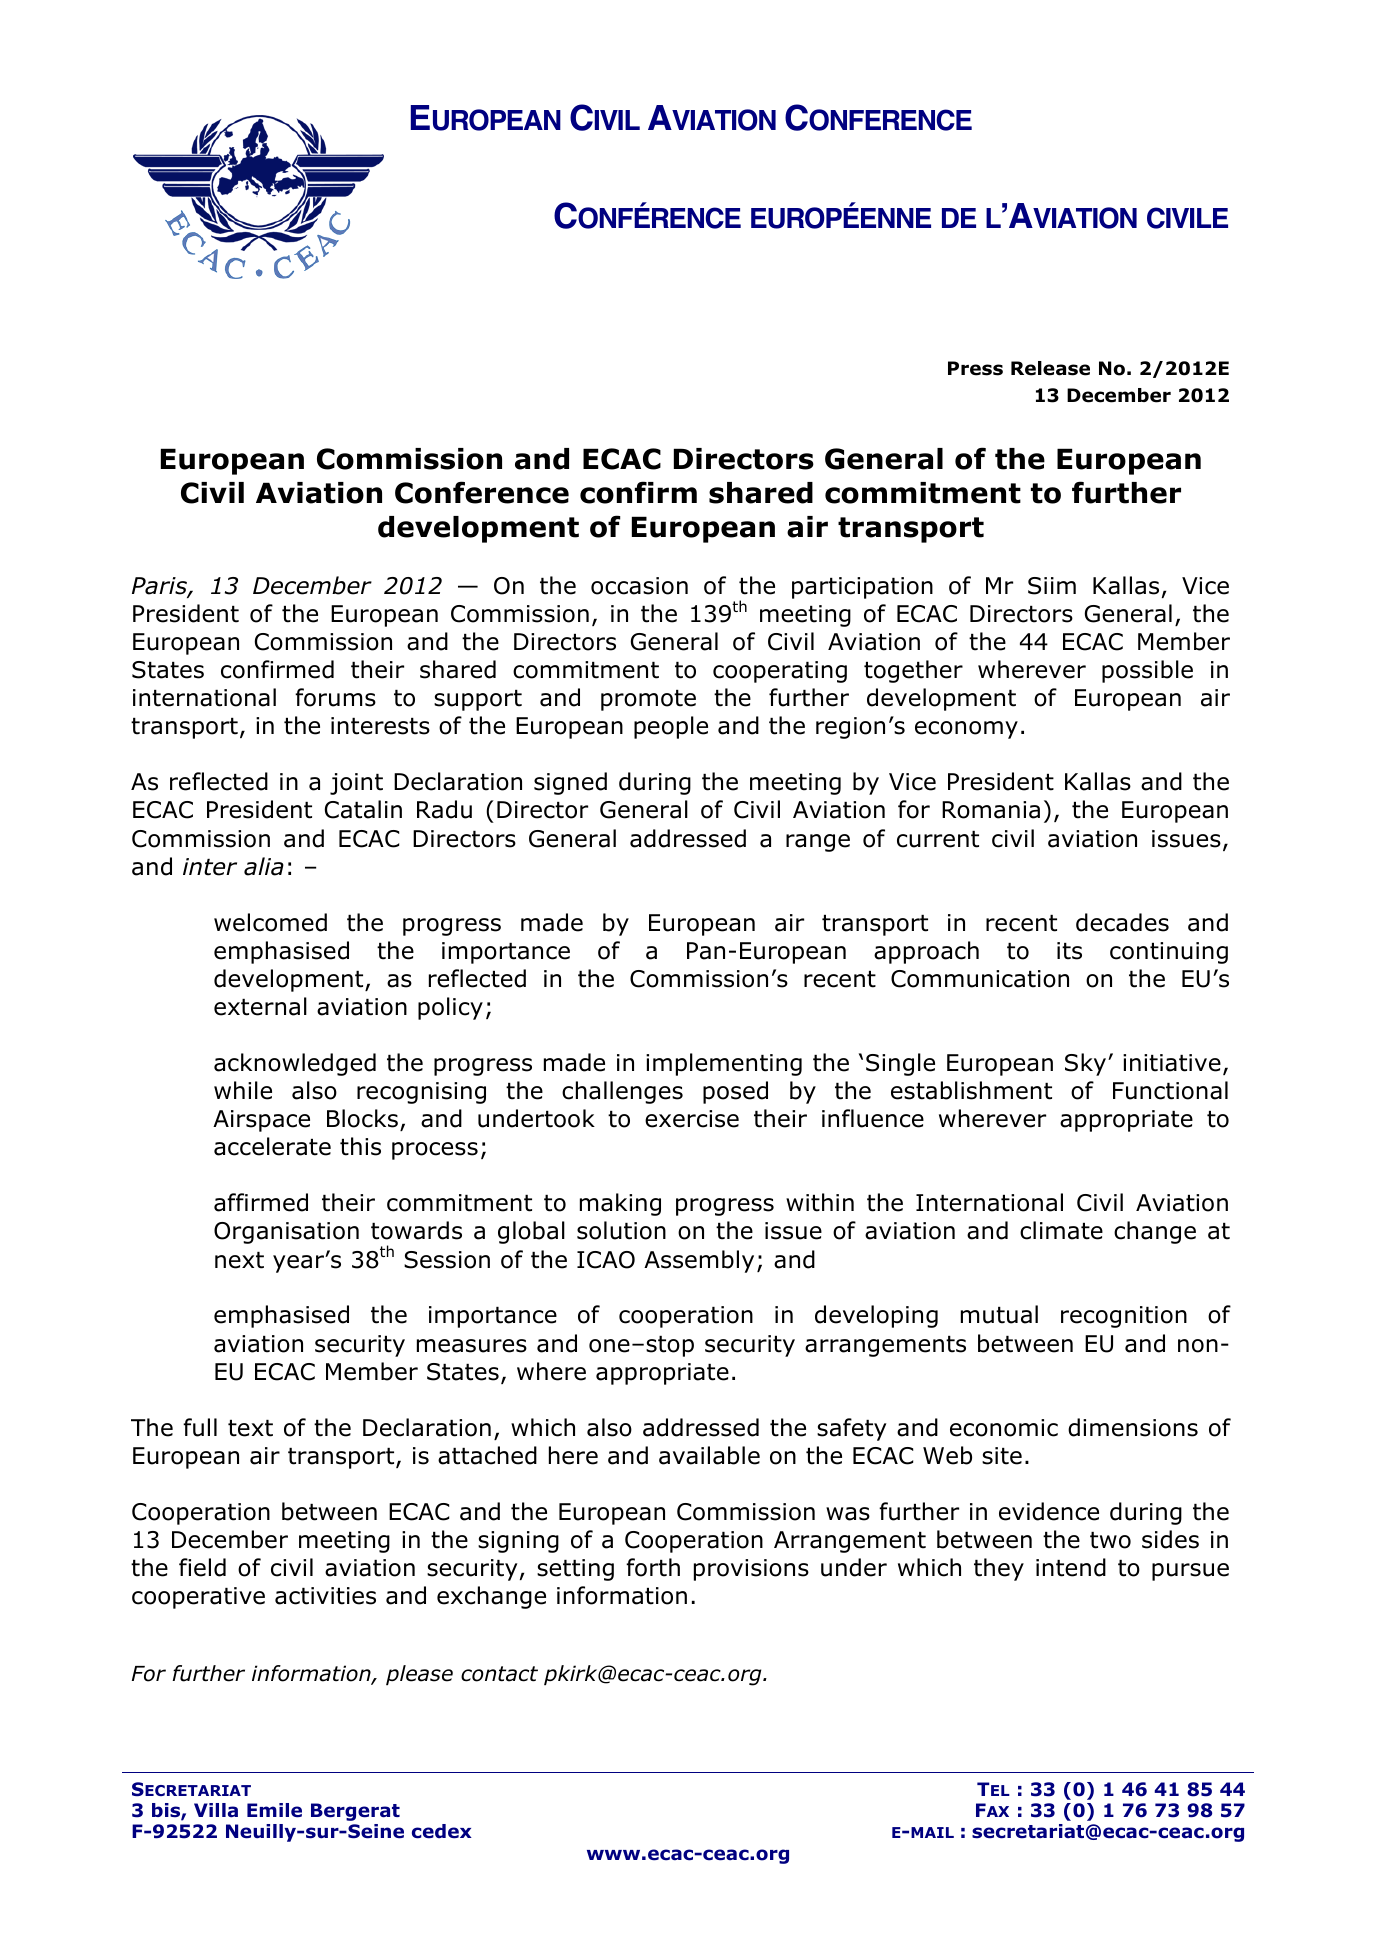 This document has height=1949, width=1377. I want to click on recognition, so click(1124, 1317).
